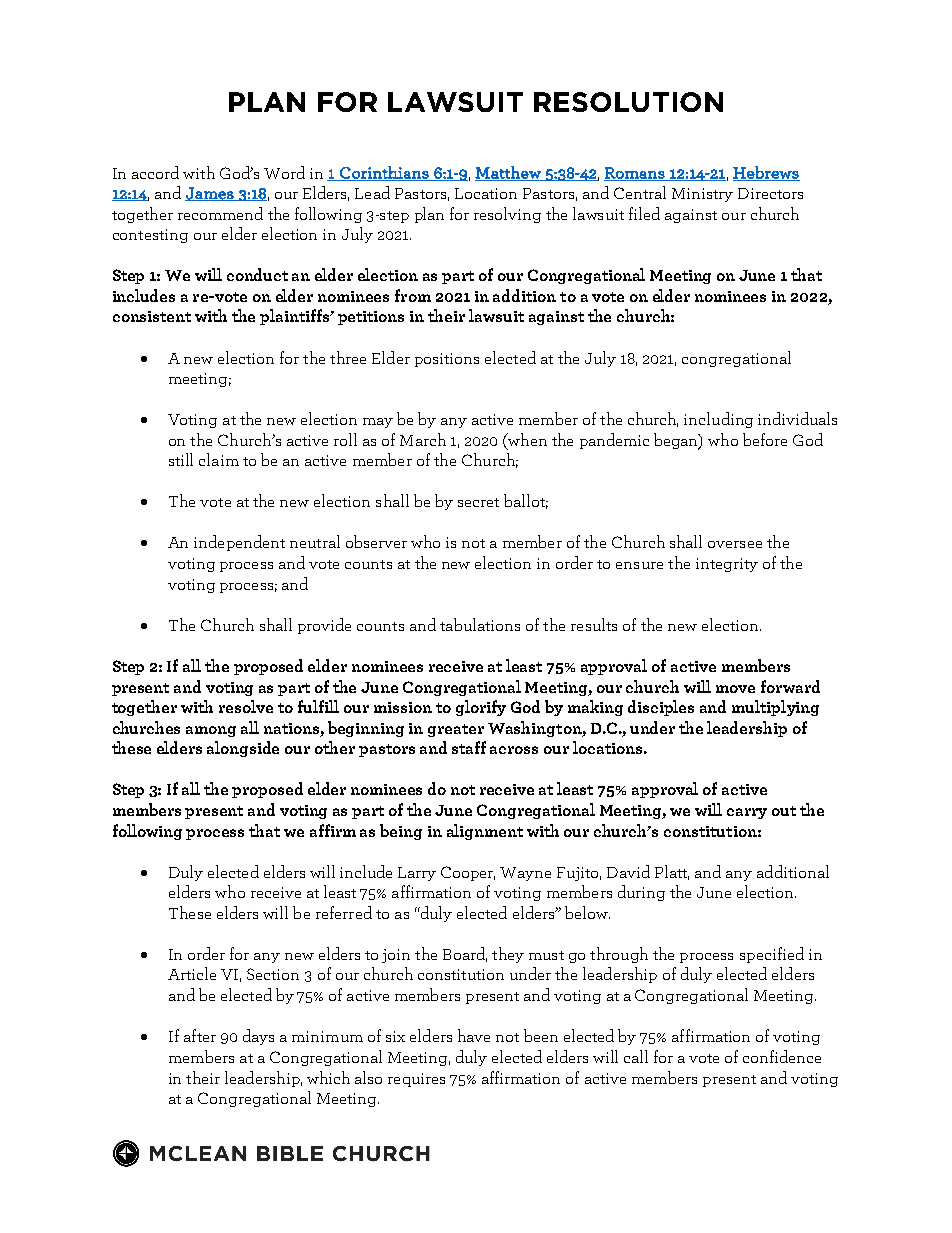 The height and width of the document is (1233, 952). What do you see at coordinates (509, 173) in the document?
I see `Matthew` at bounding box center [509, 173].
